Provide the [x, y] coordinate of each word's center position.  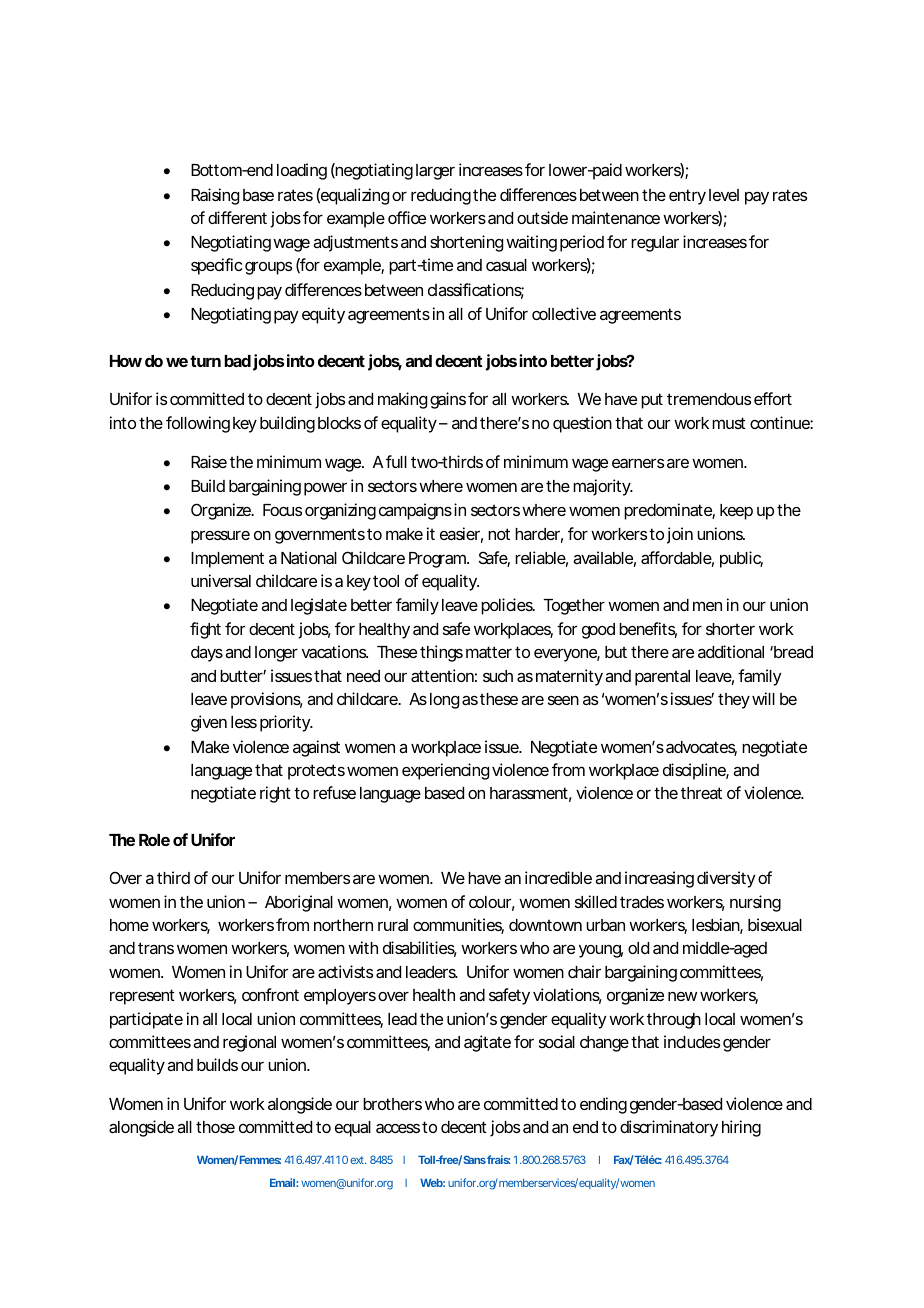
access [398, 1128]
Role [154, 840]
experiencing [445, 771]
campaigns [415, 511]
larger [435, 172]
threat [701, 793]
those [215, 1127]
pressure [220, 537]
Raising [215, 196]
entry [687, 197]
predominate [669, 511]
